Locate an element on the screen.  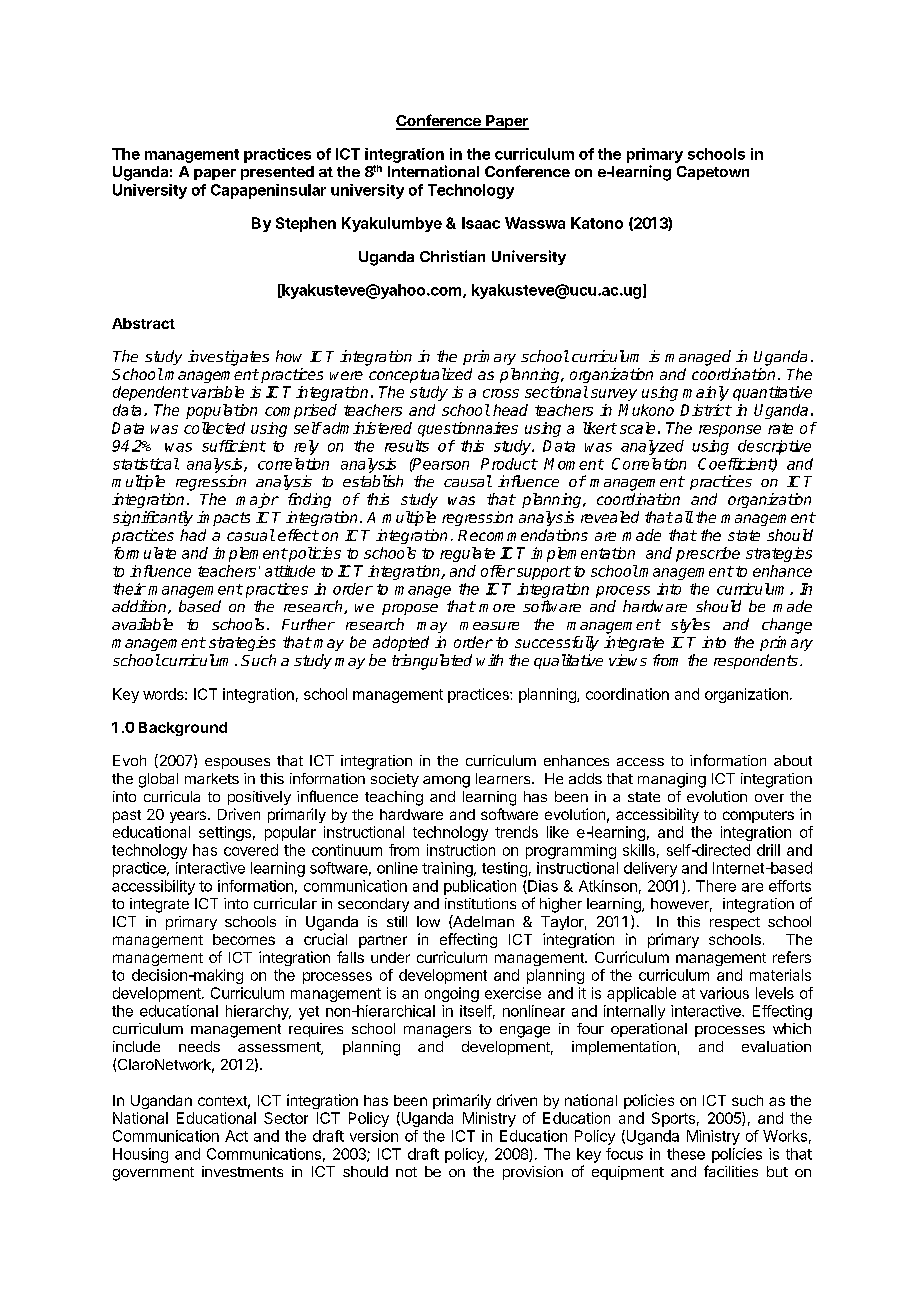
triangulated is located at coordinates (432, 662).
